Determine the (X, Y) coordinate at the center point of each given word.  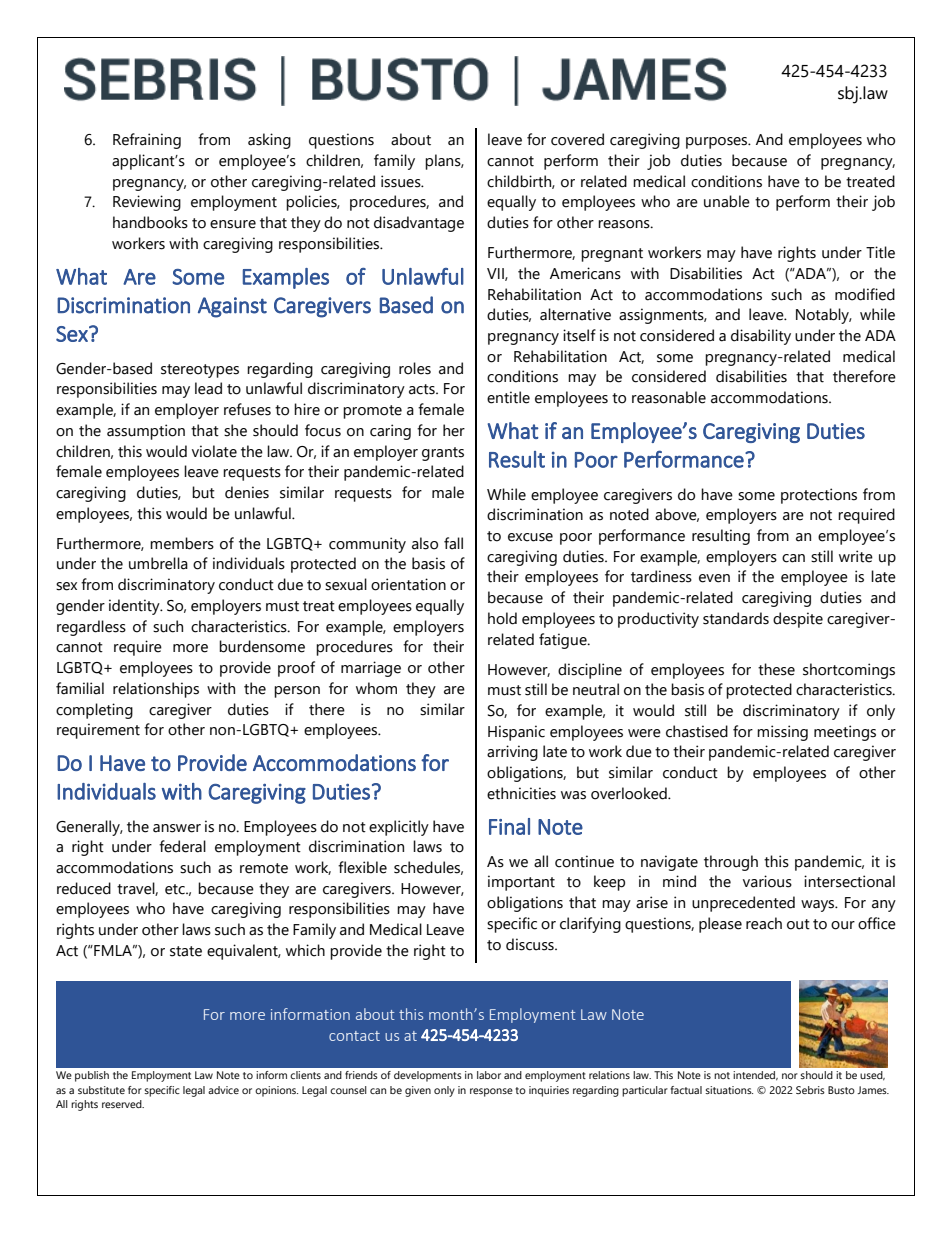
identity (135, 607)
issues (402, 181)
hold (502, 618)
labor (489, 1075)
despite (798, 620)
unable (727, 201)
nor (790, 1076)
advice (223, 1090)
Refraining (147, 141)
